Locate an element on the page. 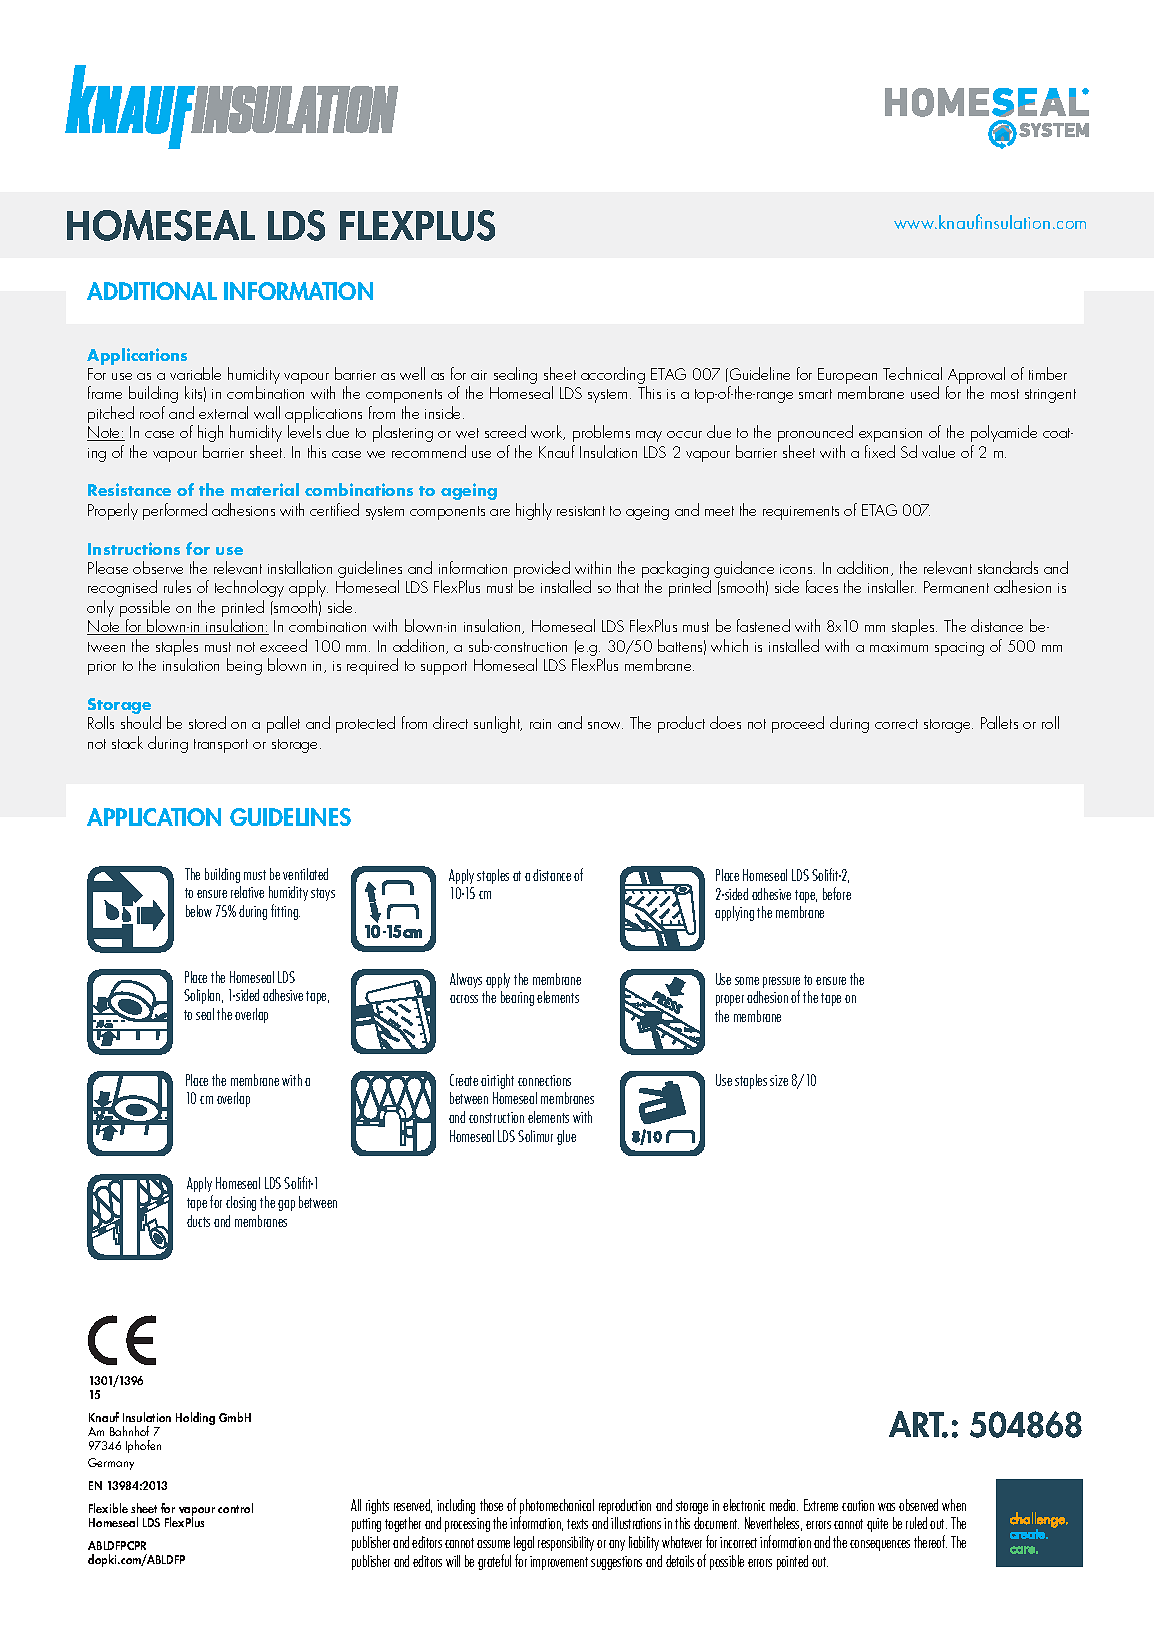 The image size is (1154, 1633). below is located at coordinates (199, 911).
